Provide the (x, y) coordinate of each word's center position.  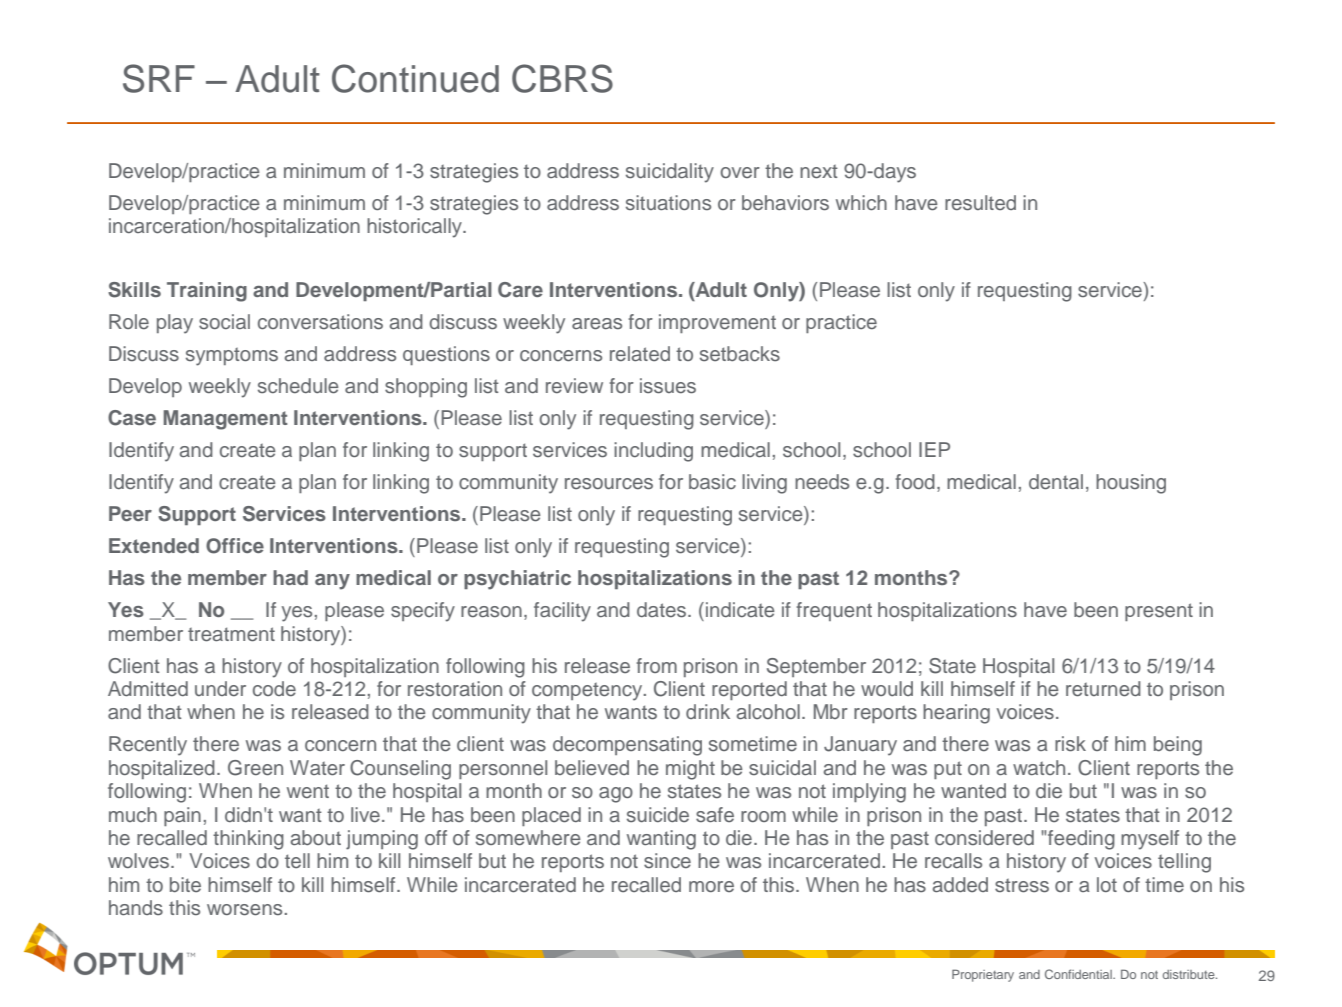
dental (1056, 482)
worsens (244, 910)
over (740, 172)
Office (235, 546)
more (711, 886)
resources (609, 484)
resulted (980, 203)
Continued (415, 78)
